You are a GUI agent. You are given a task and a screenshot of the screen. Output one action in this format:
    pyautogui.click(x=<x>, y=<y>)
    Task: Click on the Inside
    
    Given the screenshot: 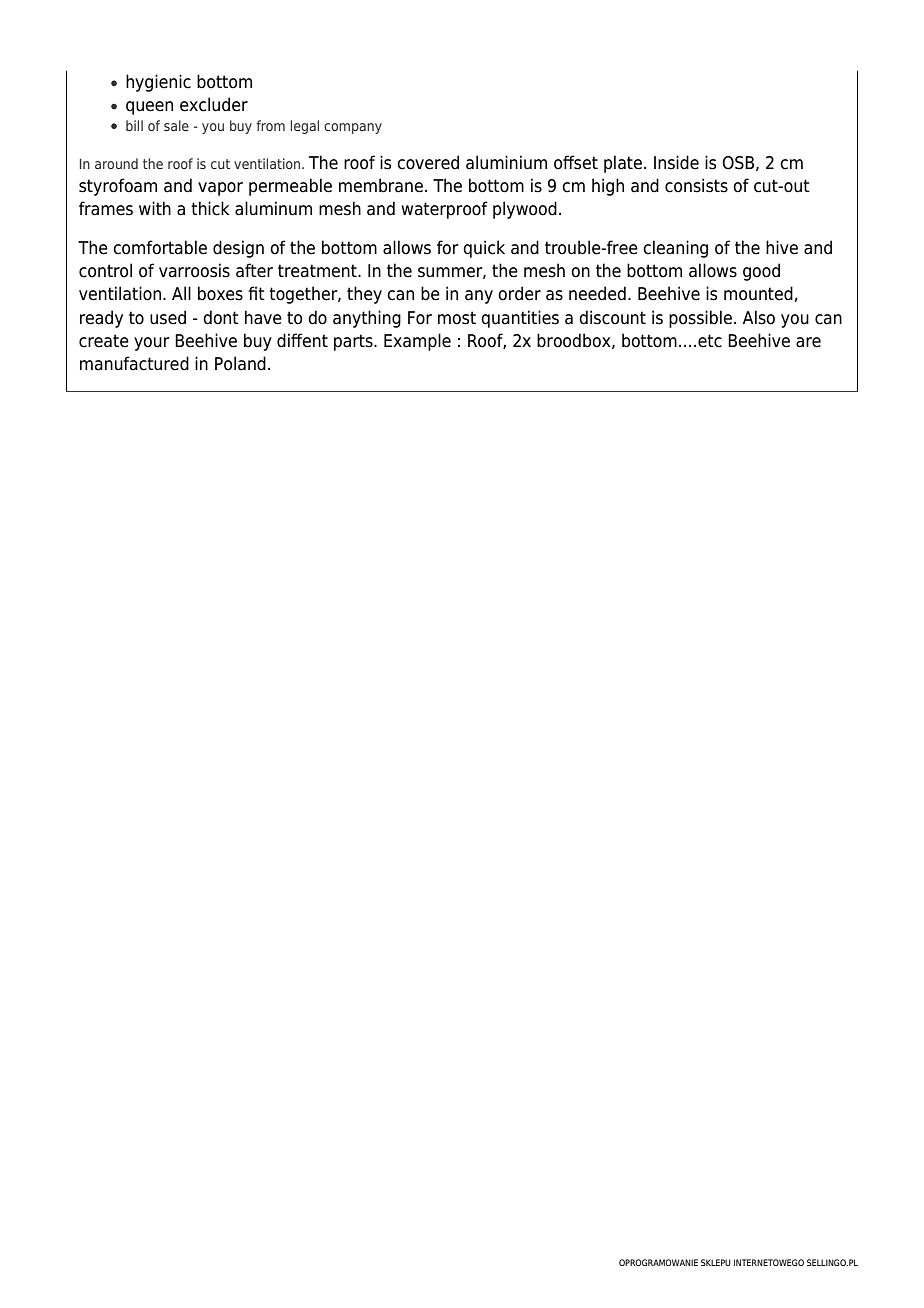 What is the action you would take?
    pyautogui.click(x=676, y=162)
